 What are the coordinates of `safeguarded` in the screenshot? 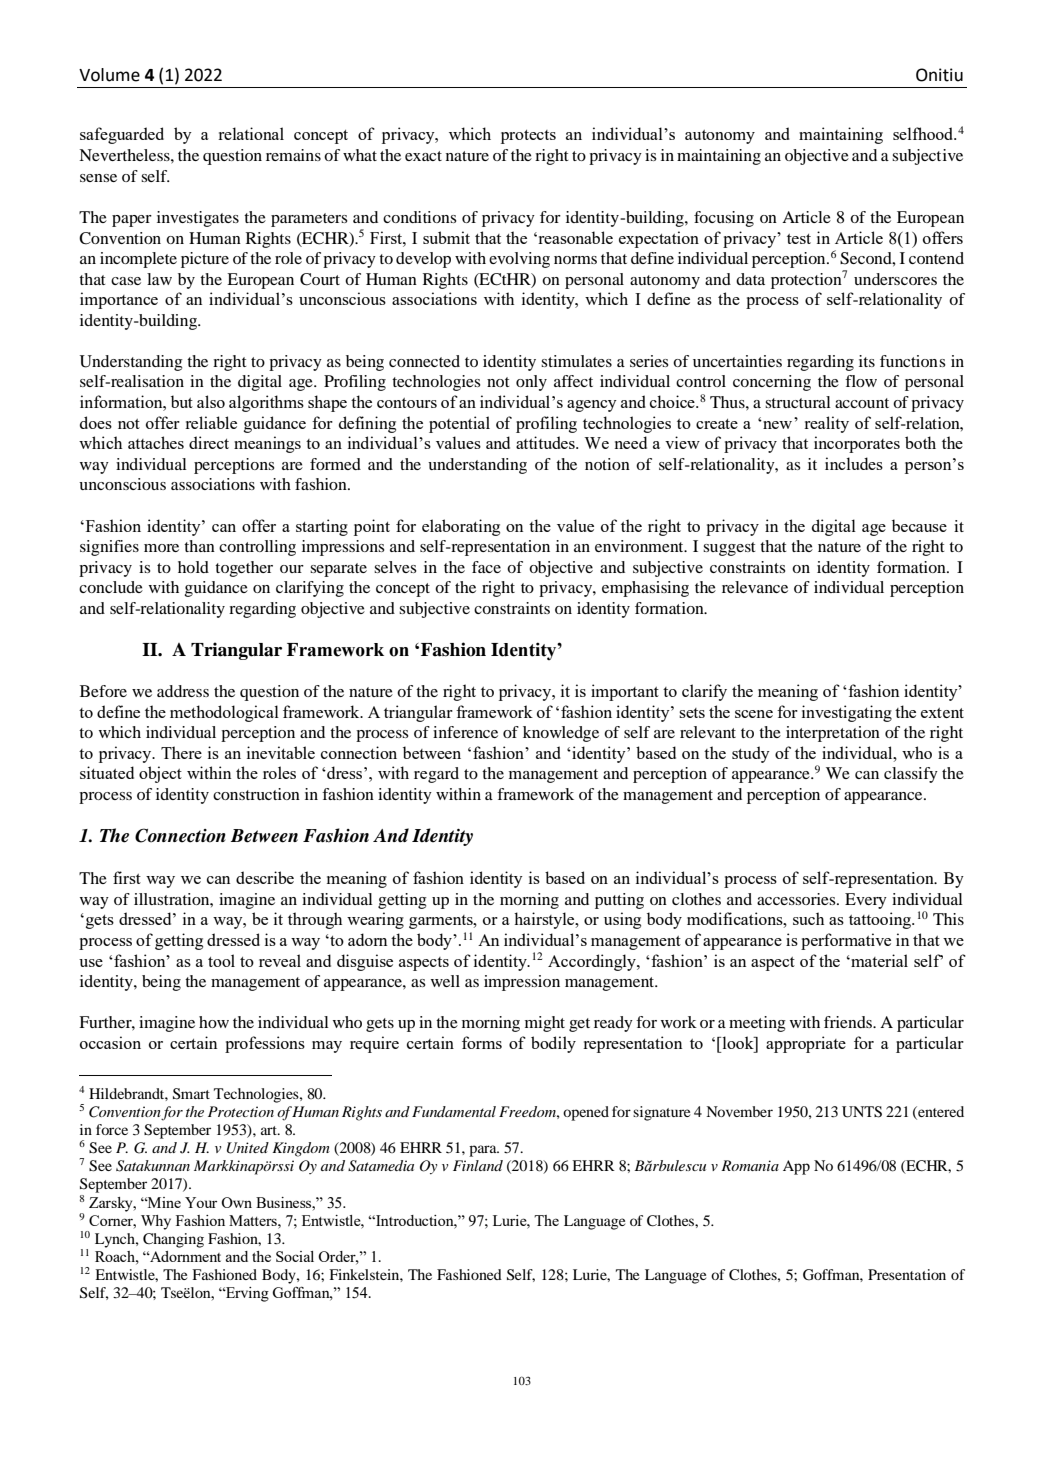 It's located at (122, 135).
